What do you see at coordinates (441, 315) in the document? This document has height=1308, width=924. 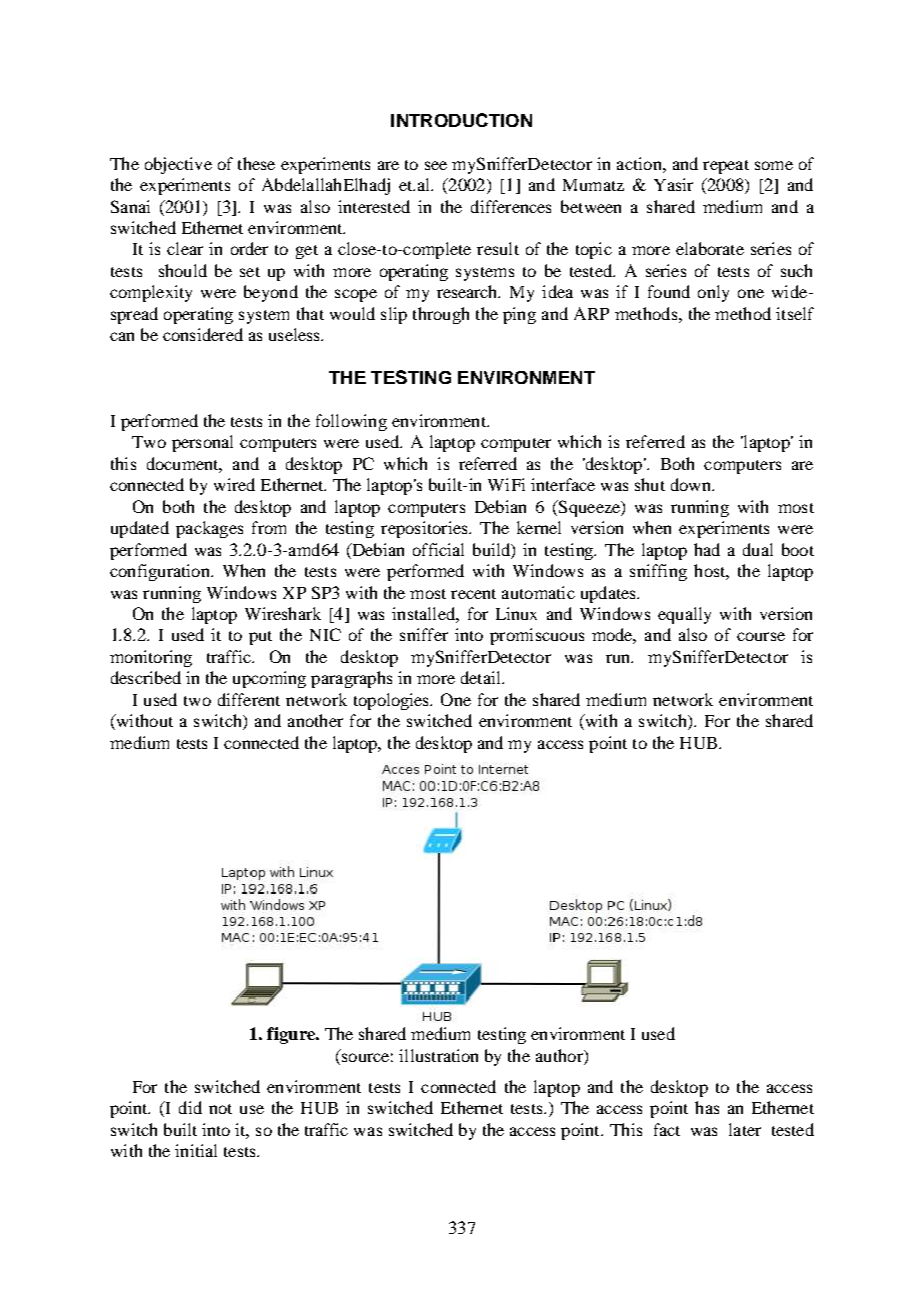 I see `through` at bounding box center [441, 315].
